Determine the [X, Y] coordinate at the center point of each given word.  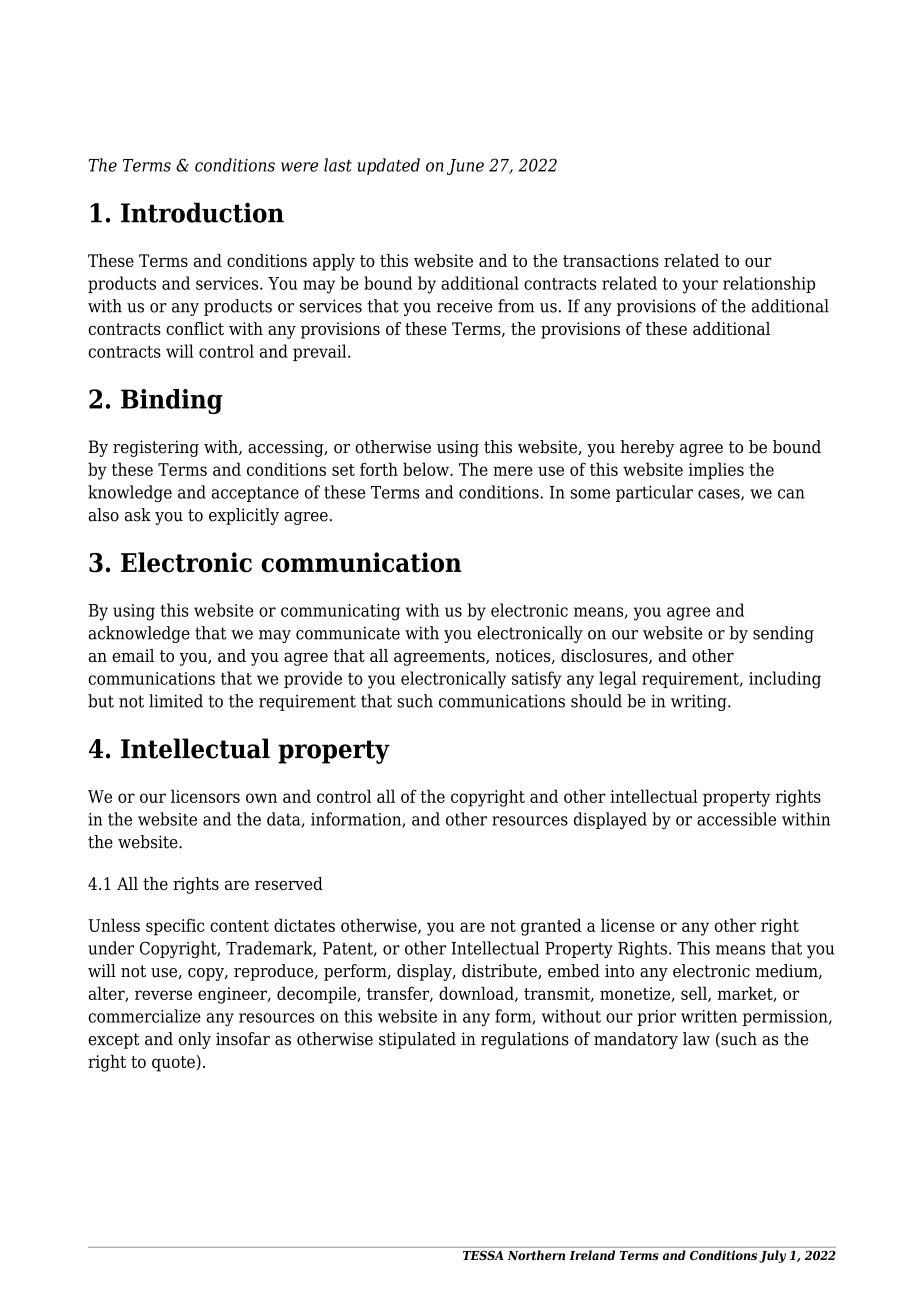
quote [174, 1063]
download [477, 994]
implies [716, 471]
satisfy [537, 680]
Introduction [202, 212]
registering [156, 448]
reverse [163, 995]
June [465, 167]
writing [700, 702]
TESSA [483, 1255]
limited [176, 701]
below [427, 469]
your [700, 287]
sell [695, 994]
